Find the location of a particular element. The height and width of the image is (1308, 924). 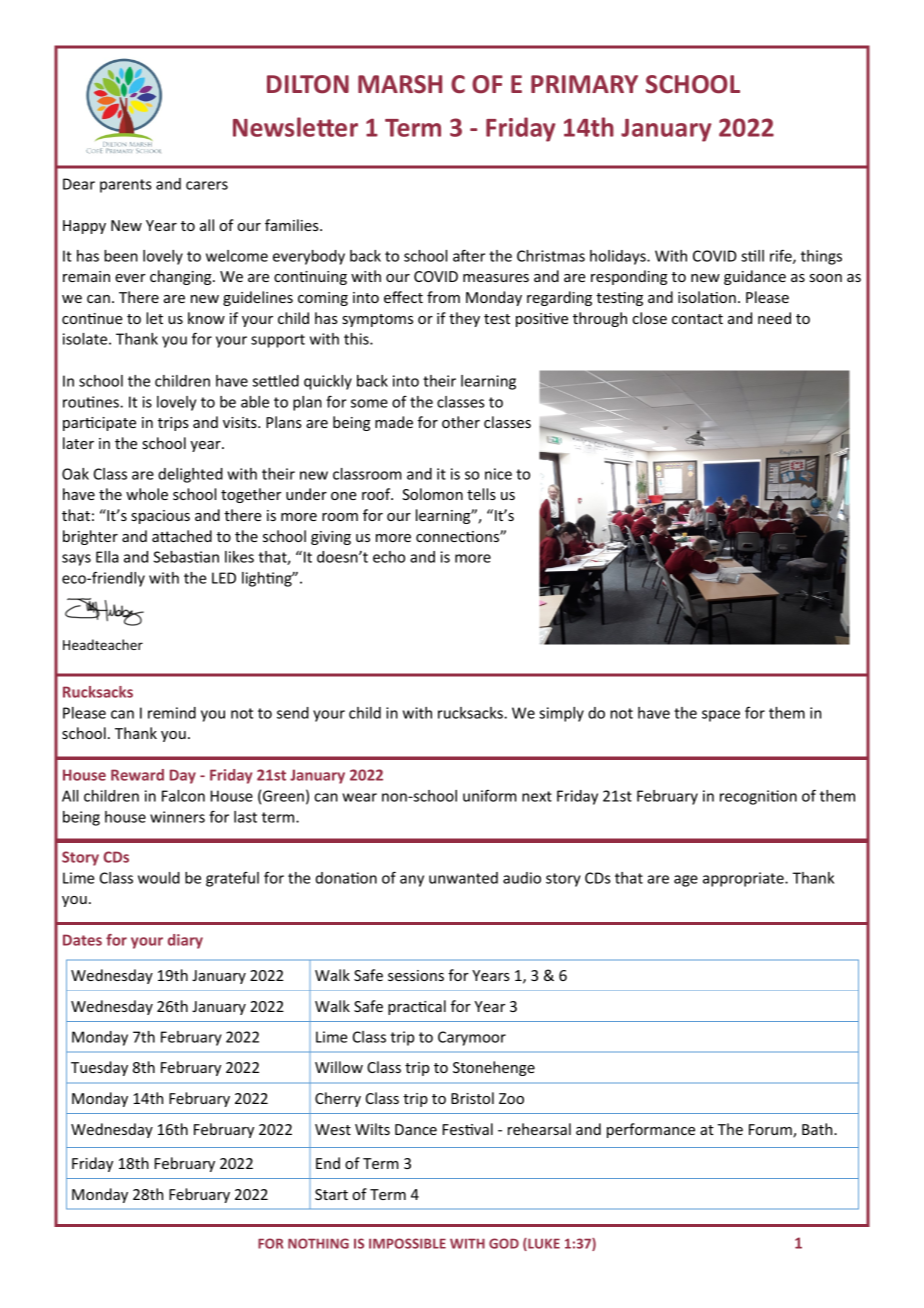

Forum is located at coordinates (771, 1131).
